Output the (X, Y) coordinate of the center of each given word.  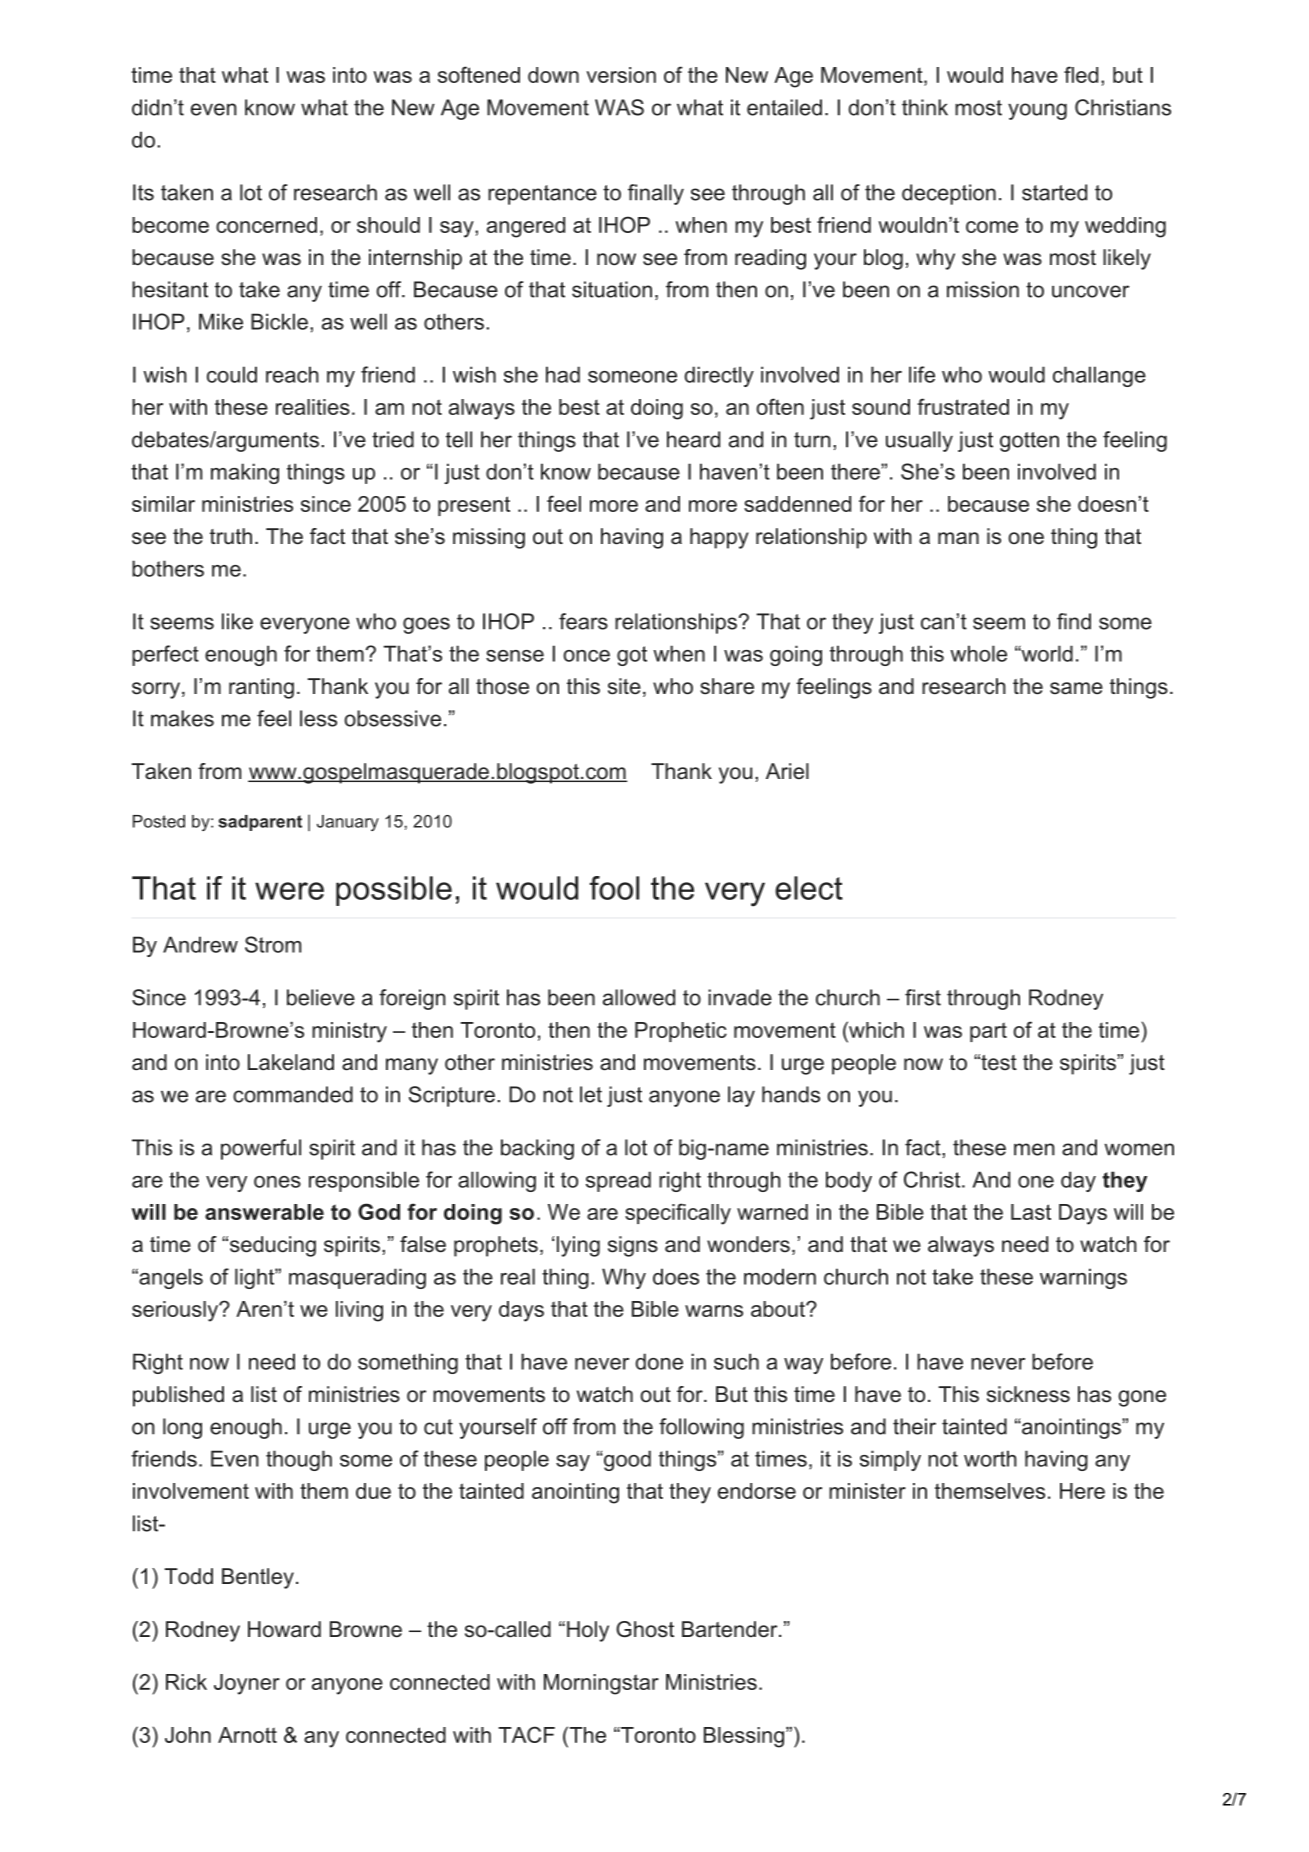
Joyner (247, 1684)
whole (978, 653)
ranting (261, 688)
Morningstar (601, 1684)
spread (618, 1181)
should (388, 225)
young (1037, 111)
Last (1031, 1212)
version (621, 75)
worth (990, 1458)
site (624, 686)
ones (277, 1182)
